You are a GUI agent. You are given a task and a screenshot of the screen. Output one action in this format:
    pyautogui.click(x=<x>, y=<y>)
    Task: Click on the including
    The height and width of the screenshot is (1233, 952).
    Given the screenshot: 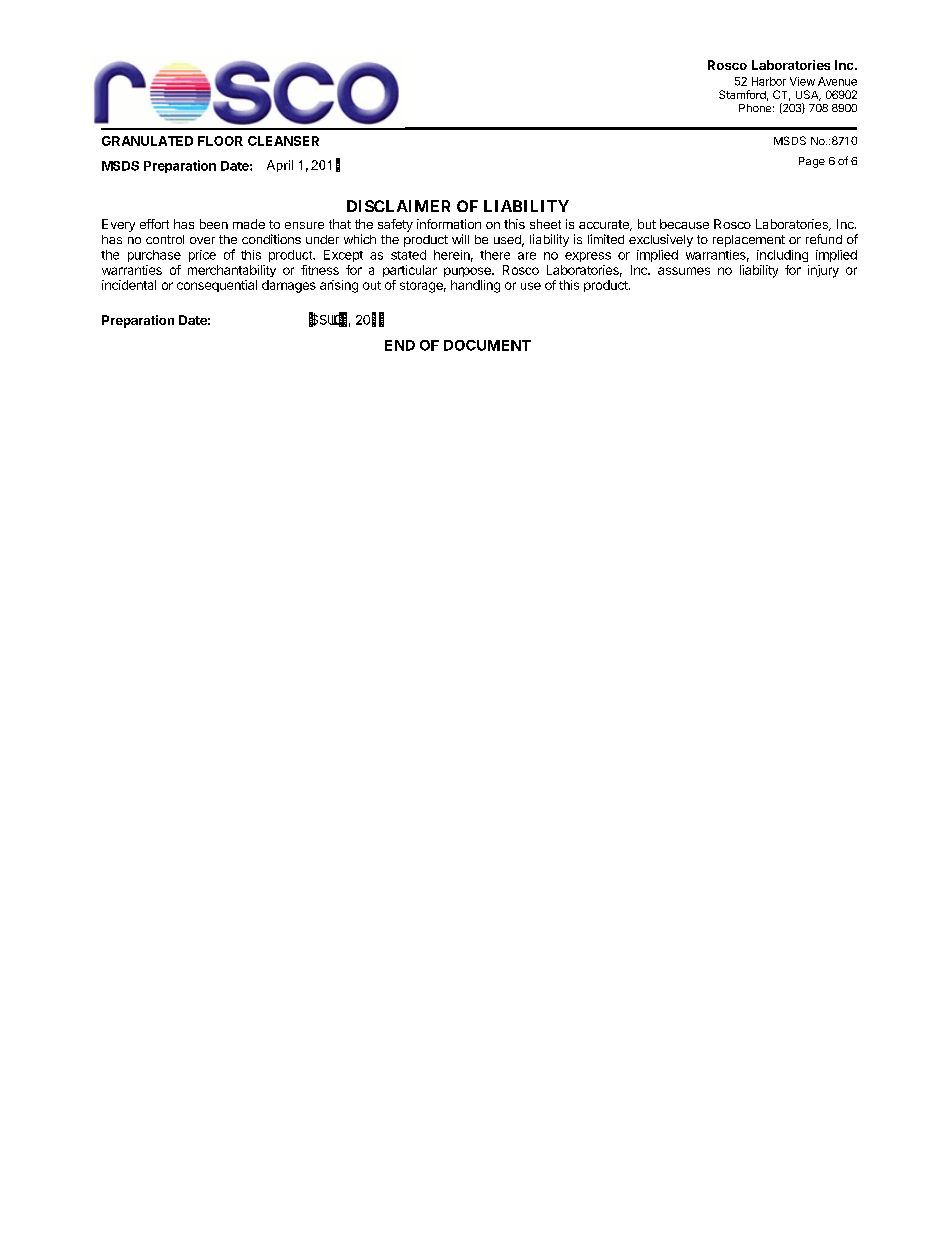 What is the action you would take?
    pyautogui.click(x=782, y=256)
